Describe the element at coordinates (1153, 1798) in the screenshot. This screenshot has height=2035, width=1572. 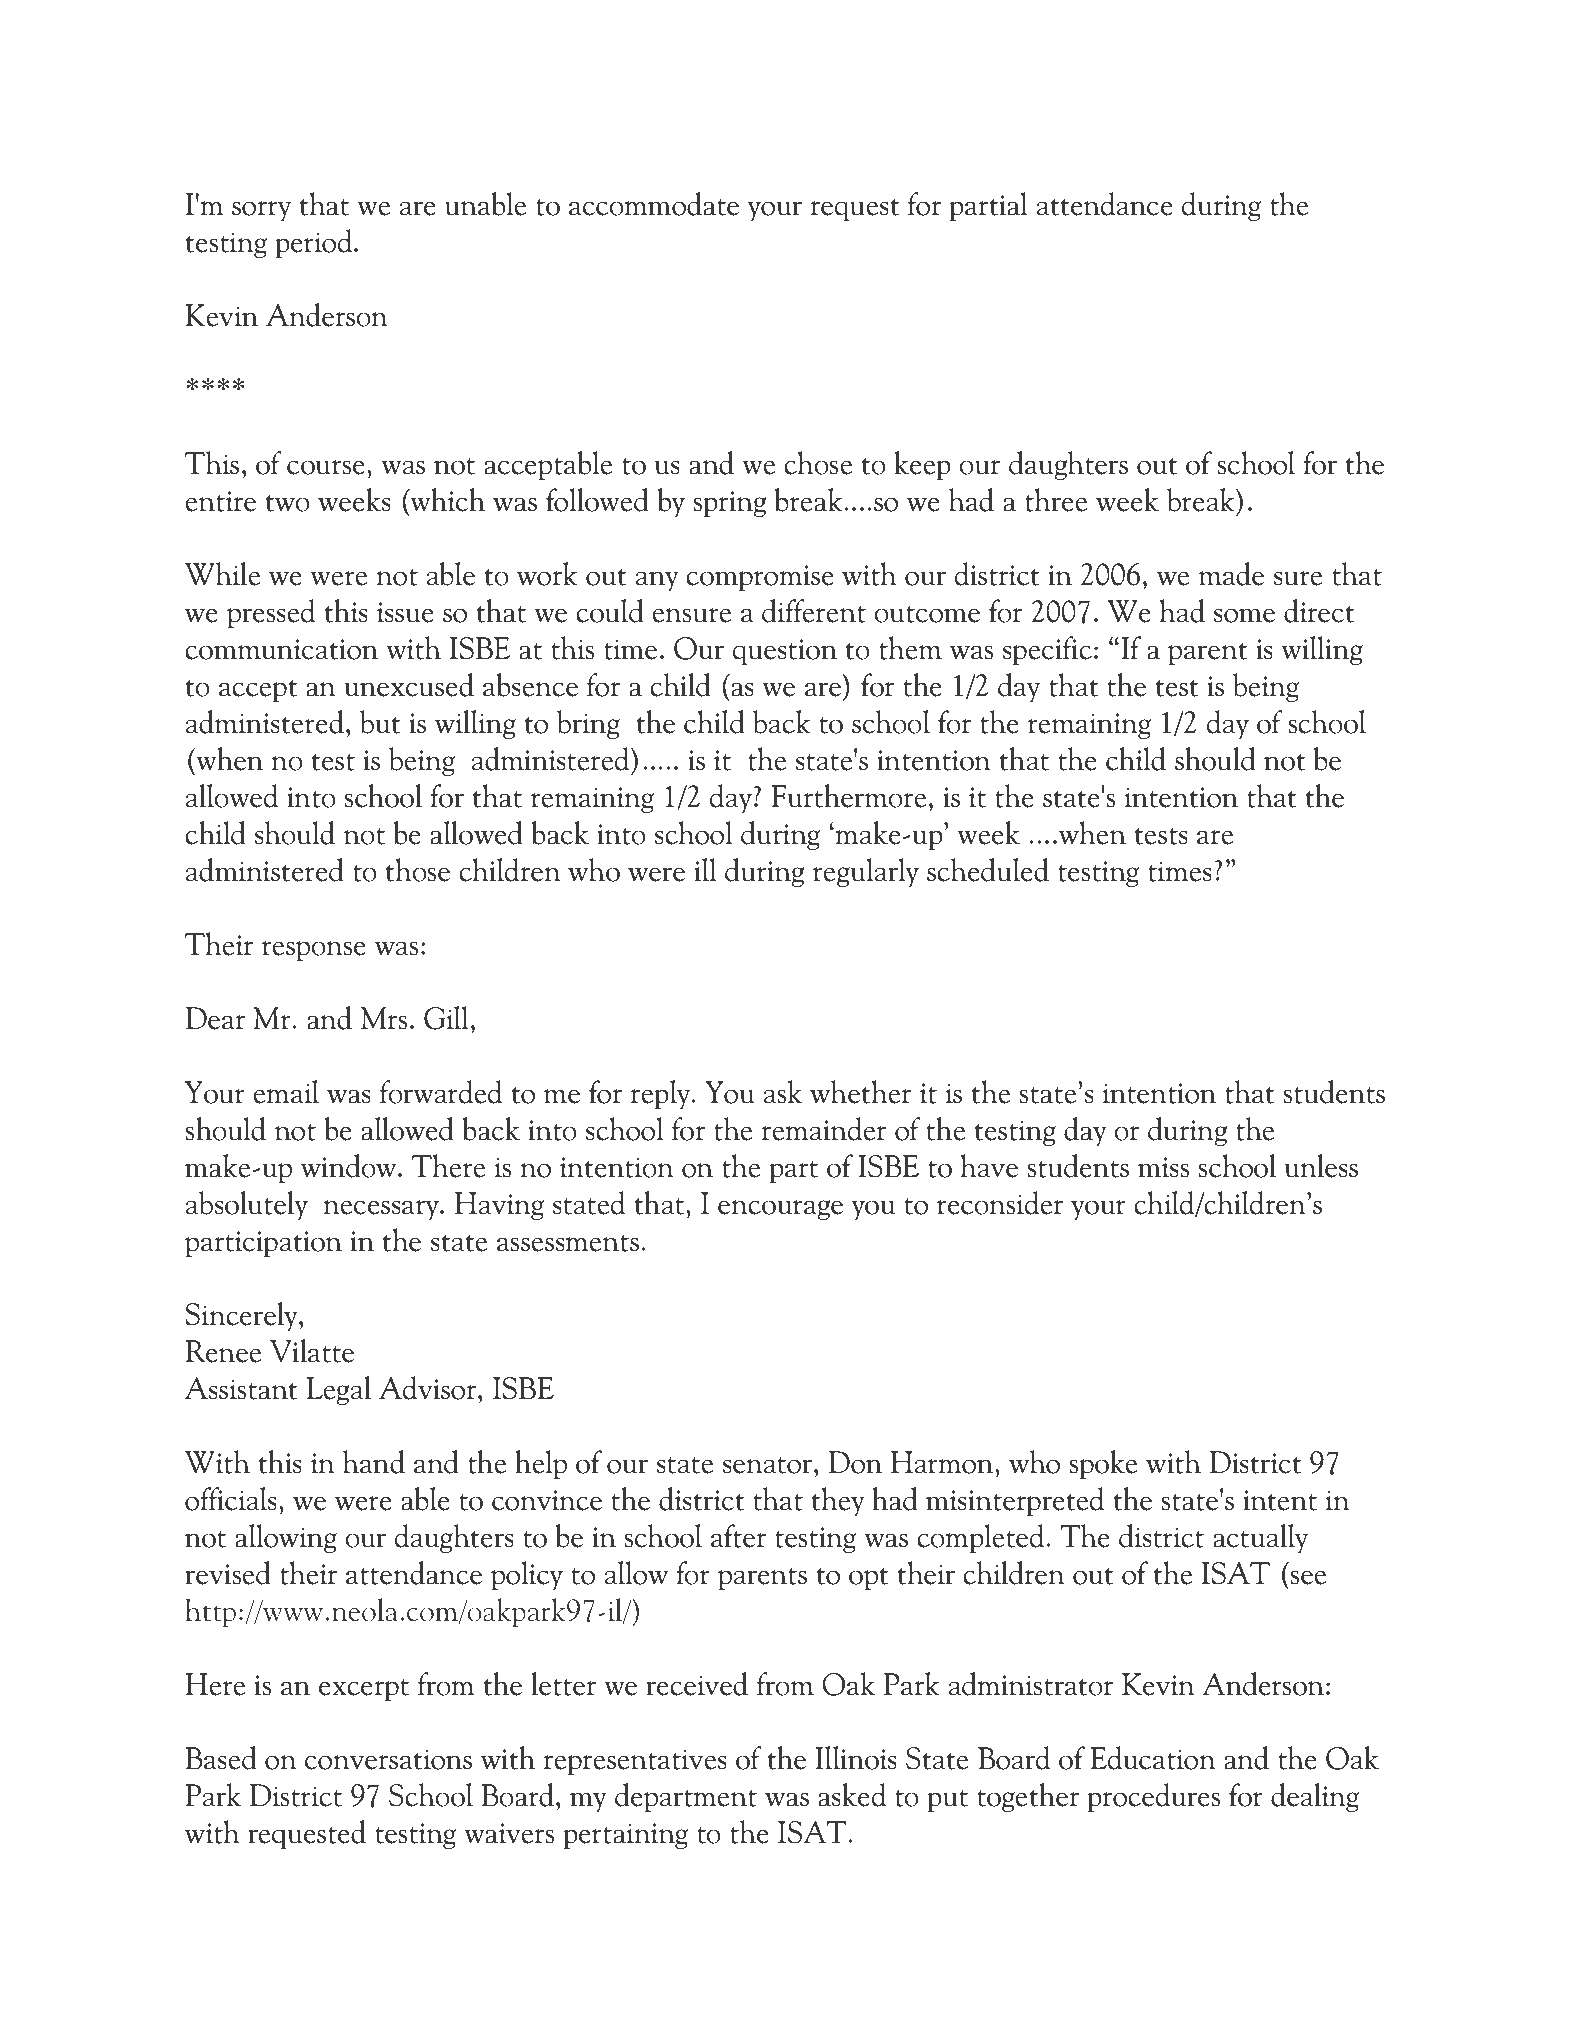
I see `procedures` at that location.
